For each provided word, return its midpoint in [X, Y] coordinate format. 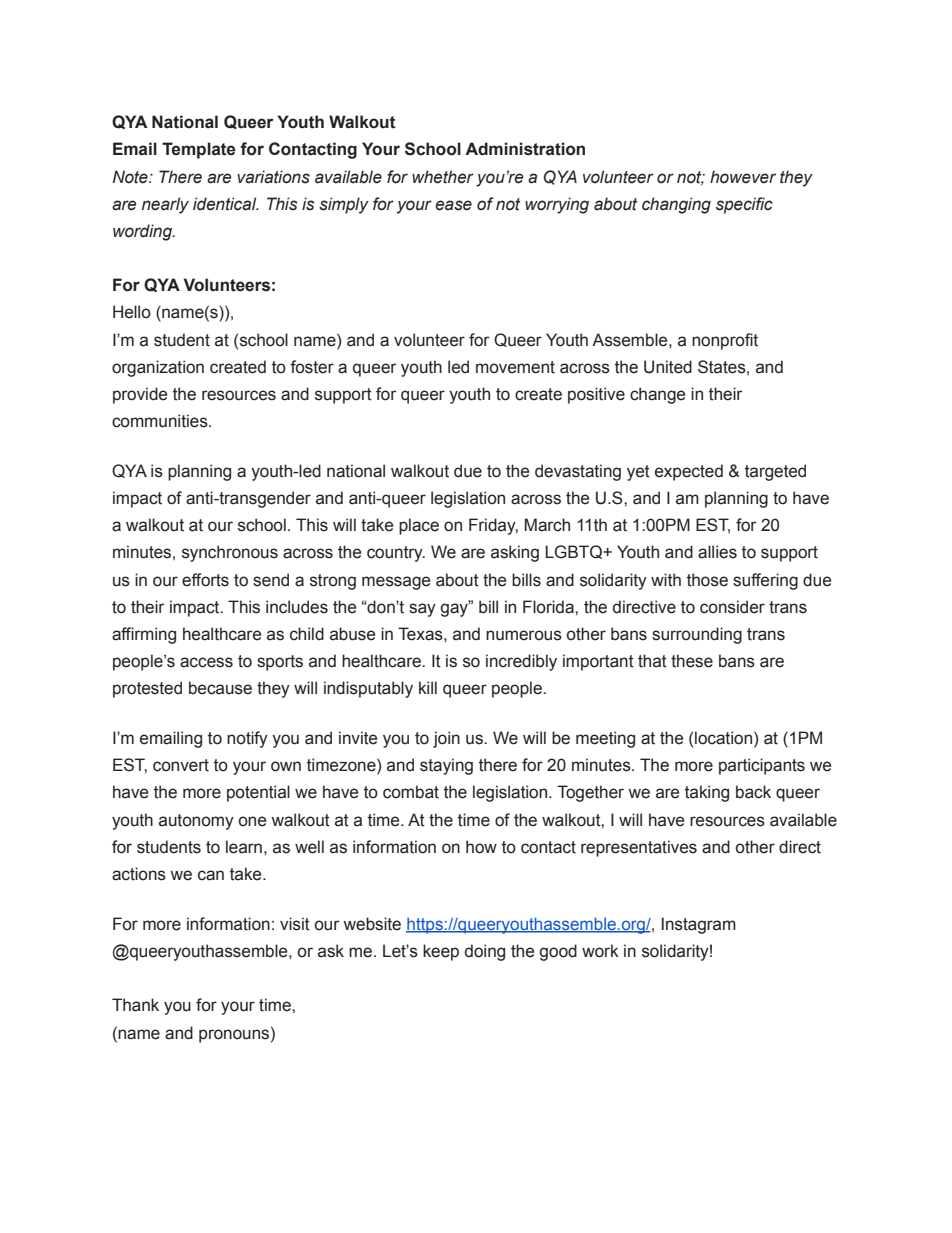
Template [199, 150]
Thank [135, 1005]
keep [441, 952]
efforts [205, 580]
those [707, 580]
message [396, 583]
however [743, 177]
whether [443, 177]
